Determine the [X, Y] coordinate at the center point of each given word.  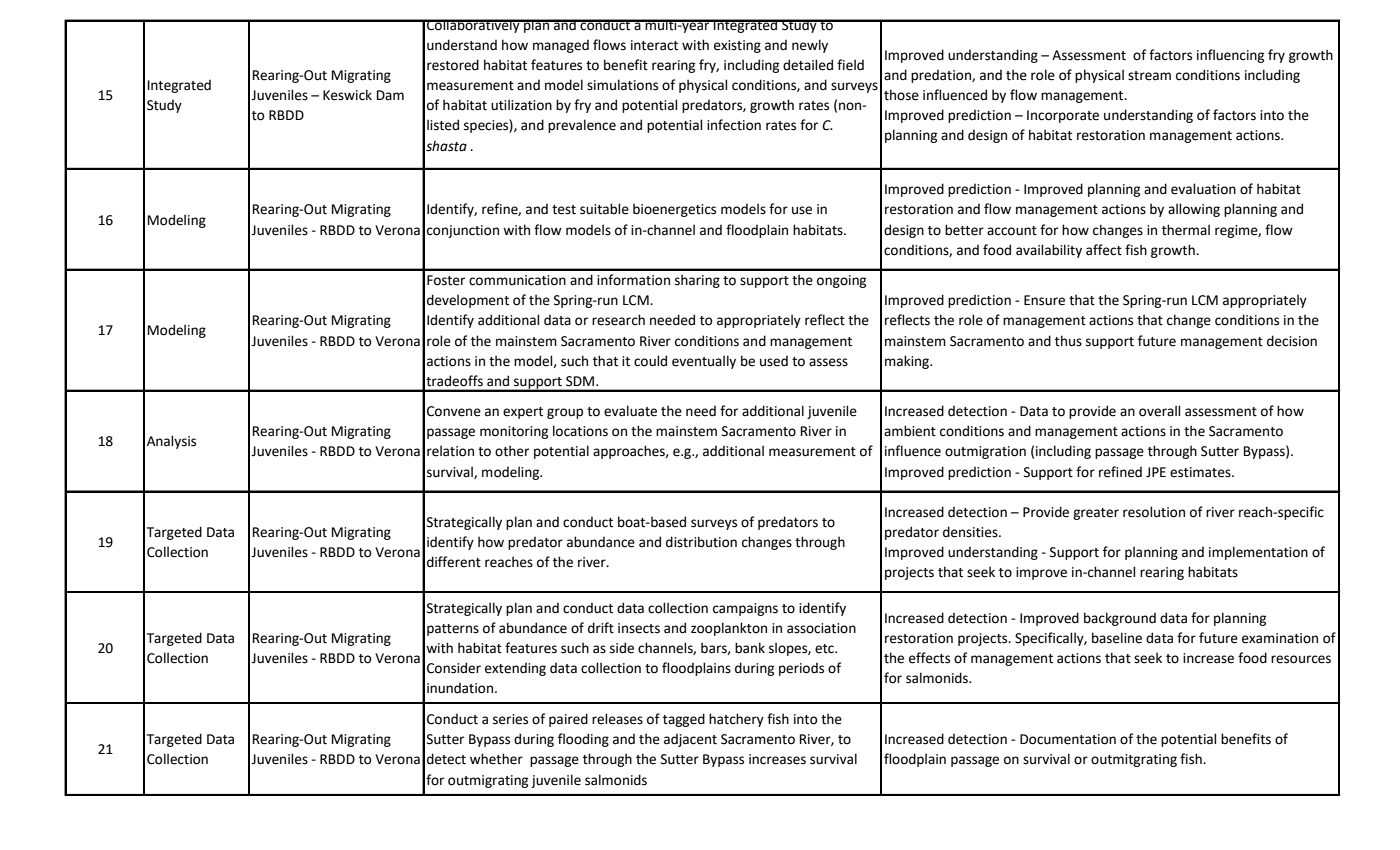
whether [496, 759]
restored [453, 65]
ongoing [841, 281]
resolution [1154, 512]
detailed [808, 65]
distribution [701, 542]
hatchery [736, 720]
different [454, 562]
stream [1149, 76]
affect [1104, 250]
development [468, 301]
